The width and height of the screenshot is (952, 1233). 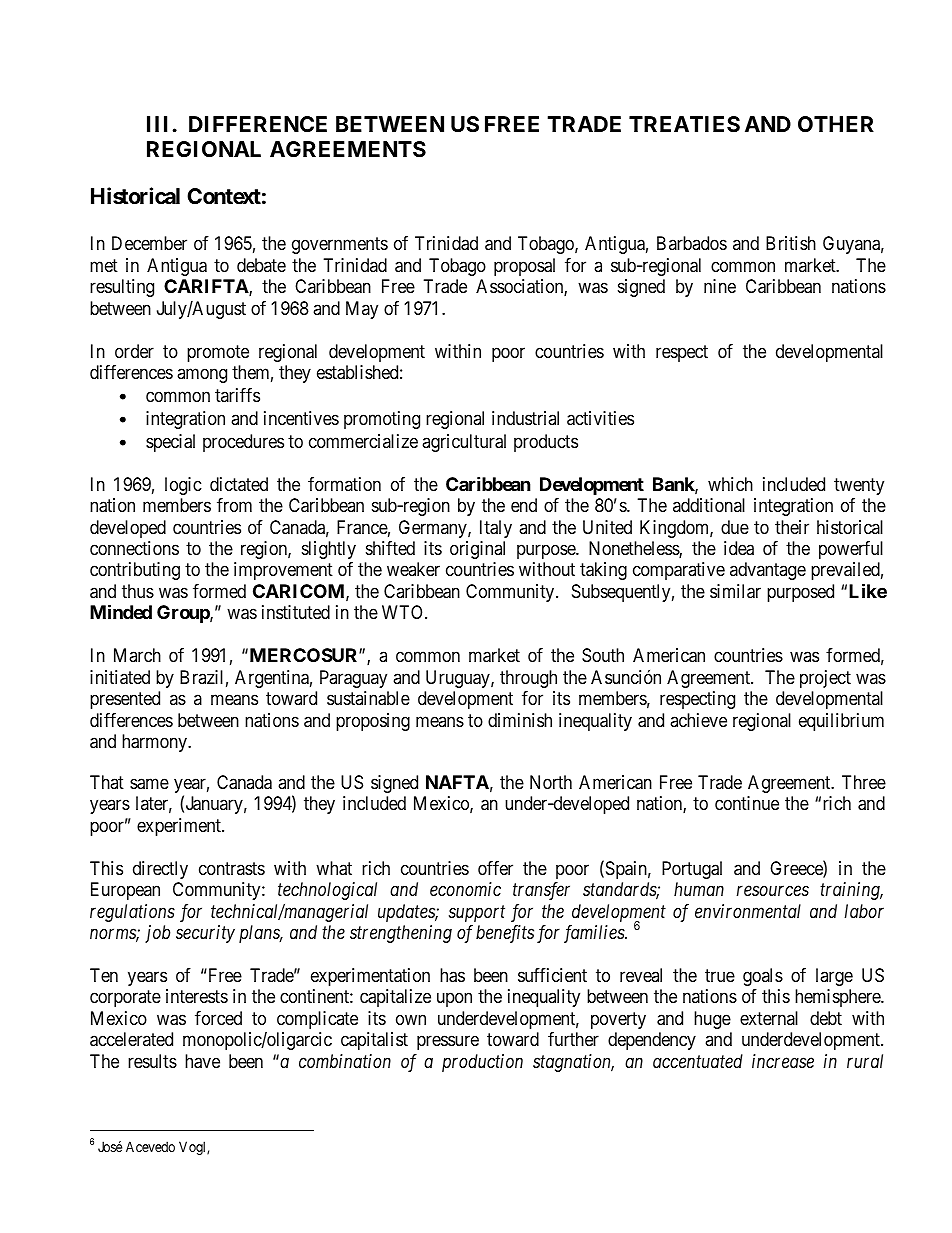 I want to click on OTHER, so click(x=836, y=124).
